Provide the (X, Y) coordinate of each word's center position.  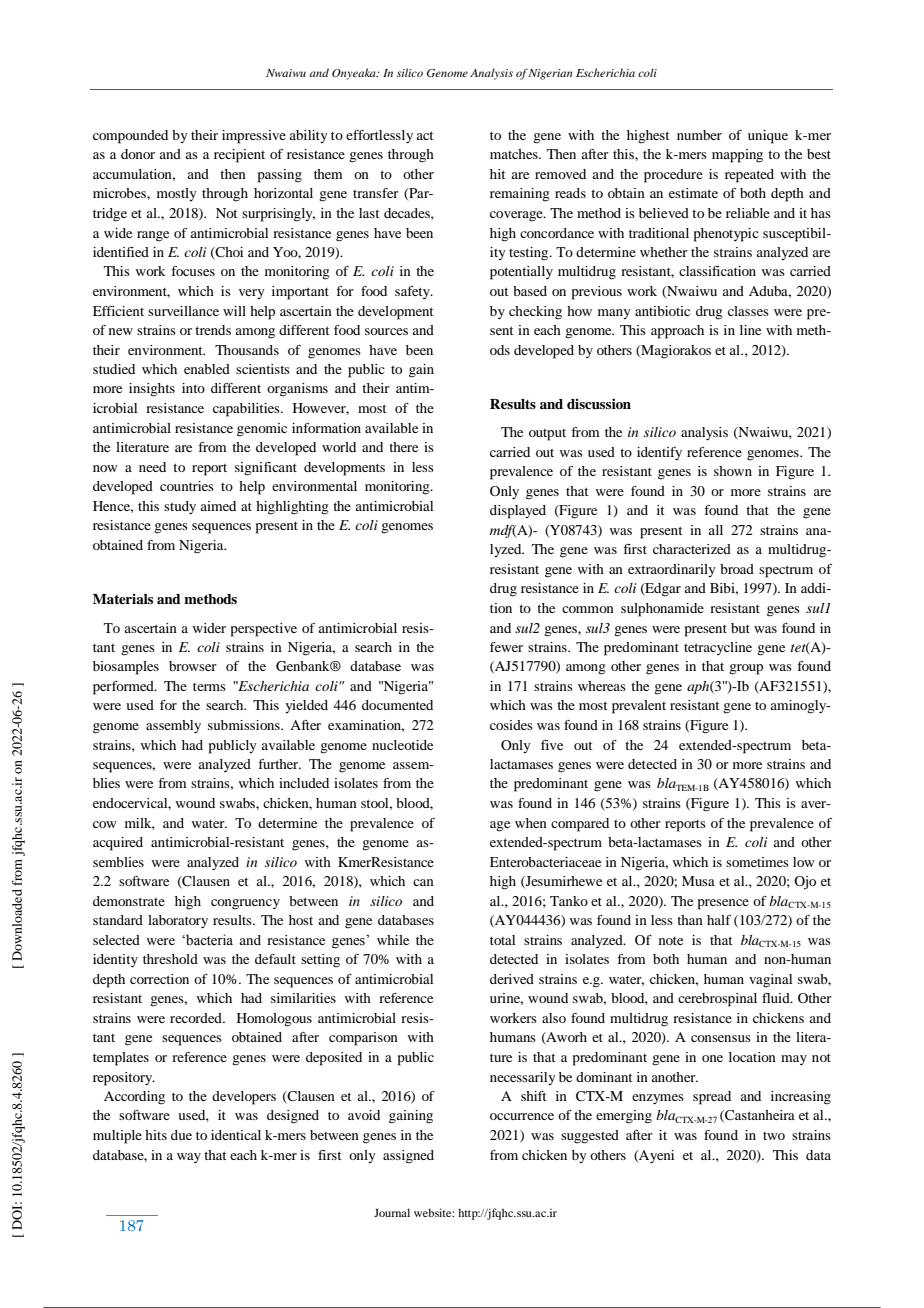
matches (515, 154)
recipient (239, 156)
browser (193, 666)
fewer (506, 647)
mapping (737, 156)
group (746, 669)
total (502, 940)
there (403, 447)
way (189, 1158)
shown (733, 471)
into (193, 388)
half (719, 920)
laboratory (178, 922)
